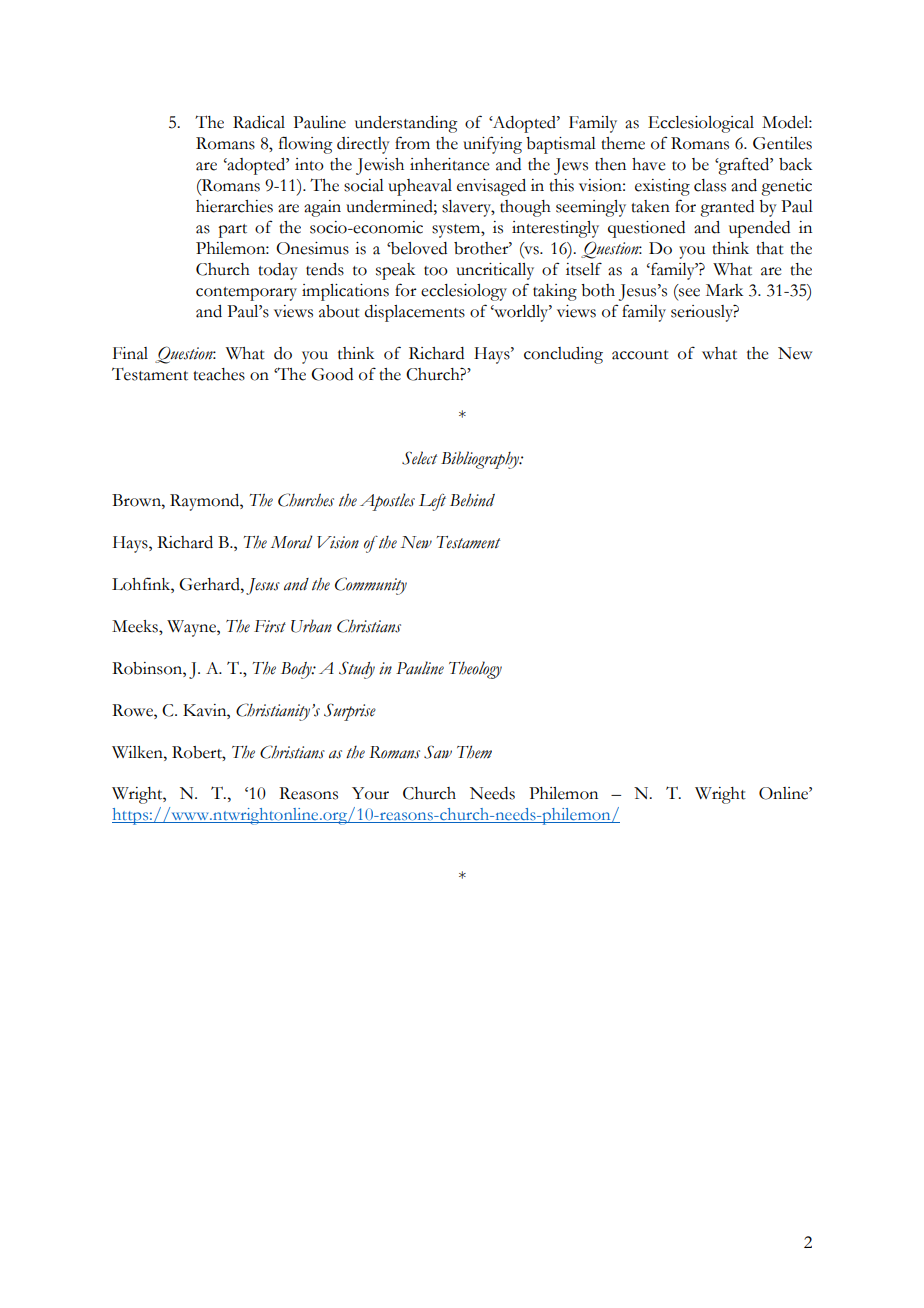  I want to click on Radical, so click(259, 122).
